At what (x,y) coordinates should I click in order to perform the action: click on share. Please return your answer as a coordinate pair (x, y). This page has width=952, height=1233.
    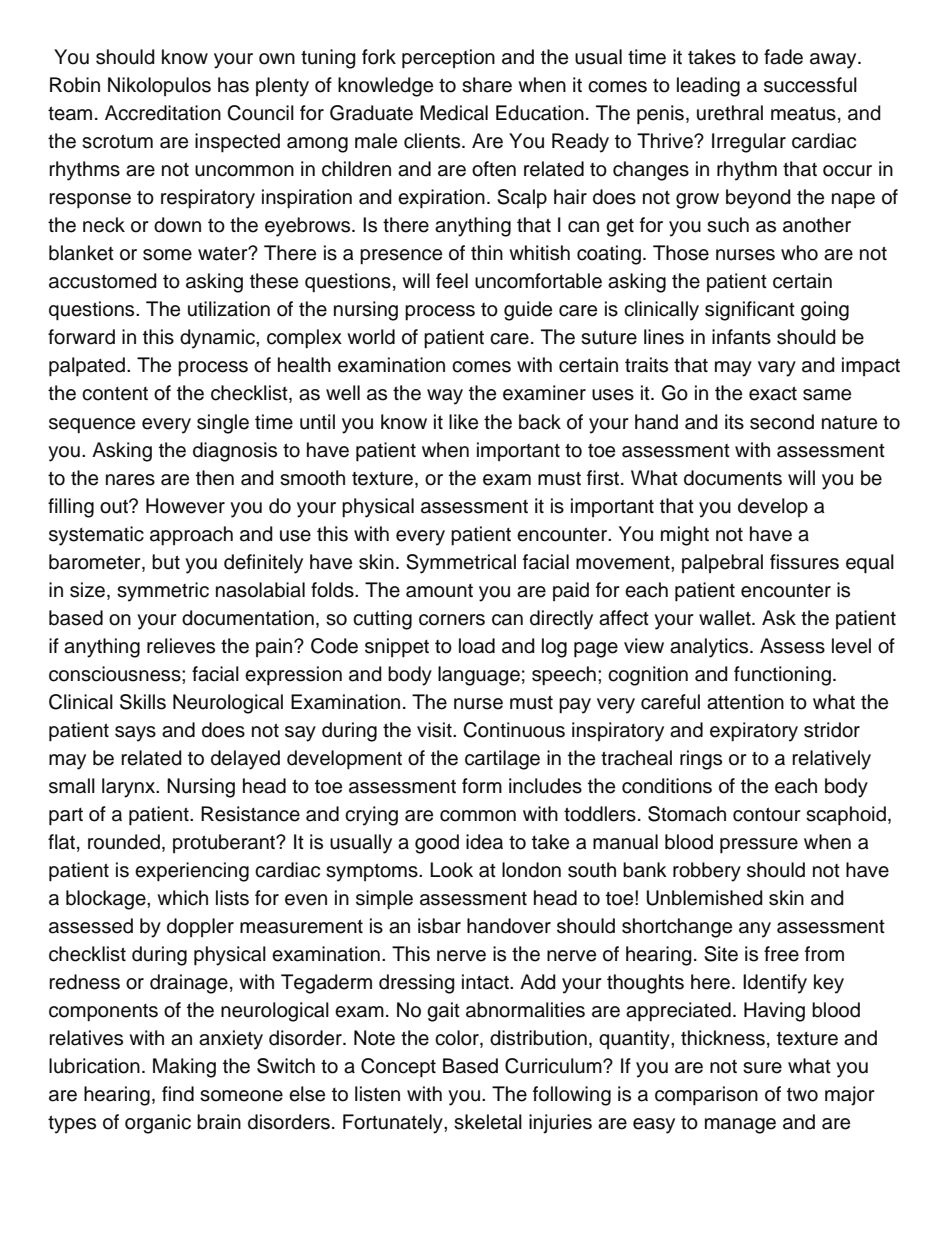
    Looking at the image, I should click on (487, 85).
